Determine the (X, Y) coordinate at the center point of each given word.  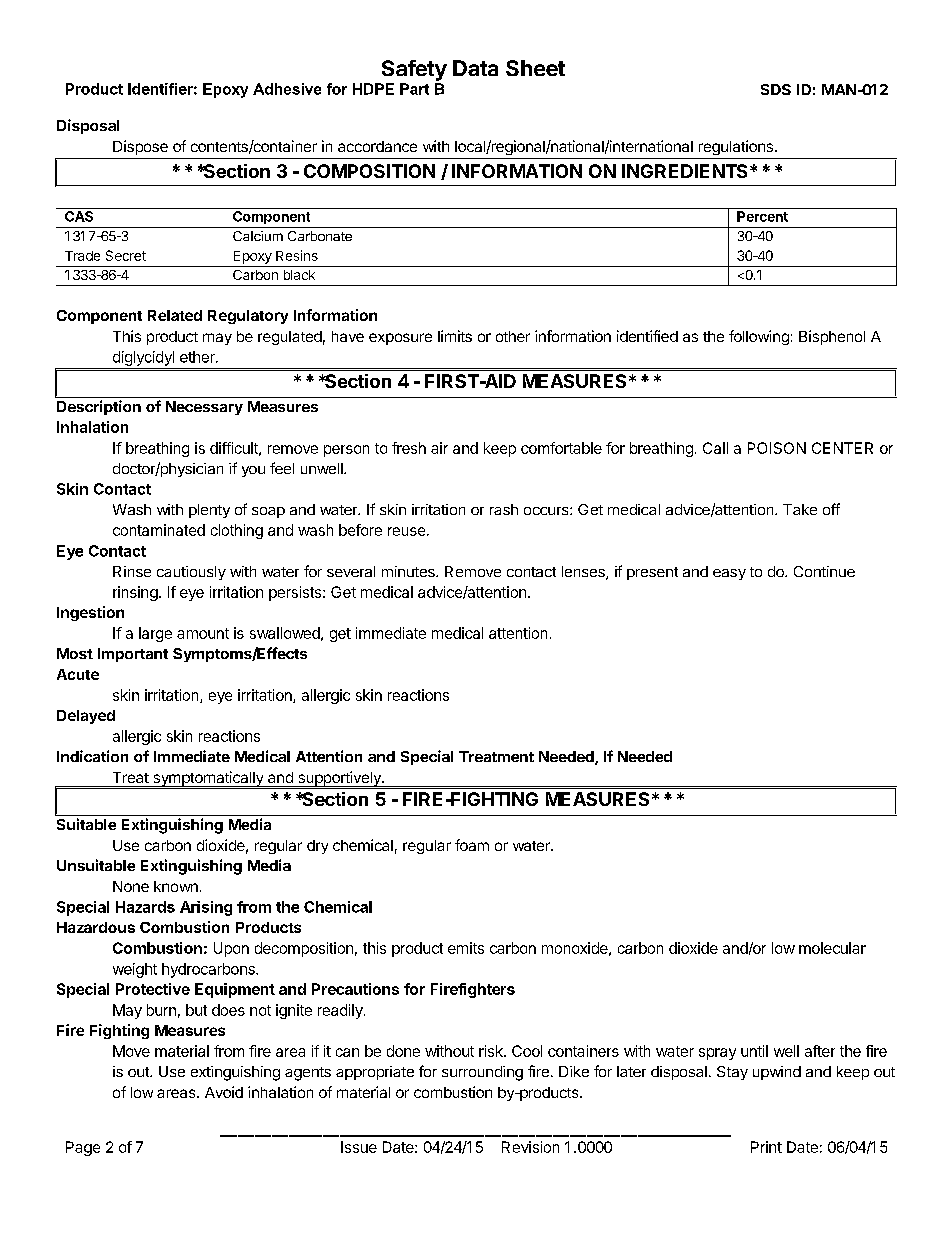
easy (729, 574)
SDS (776, 89)
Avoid (224, 1092)
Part (414, 89)
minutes (409, 571)
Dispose (140, 147)
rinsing (135, 593)
